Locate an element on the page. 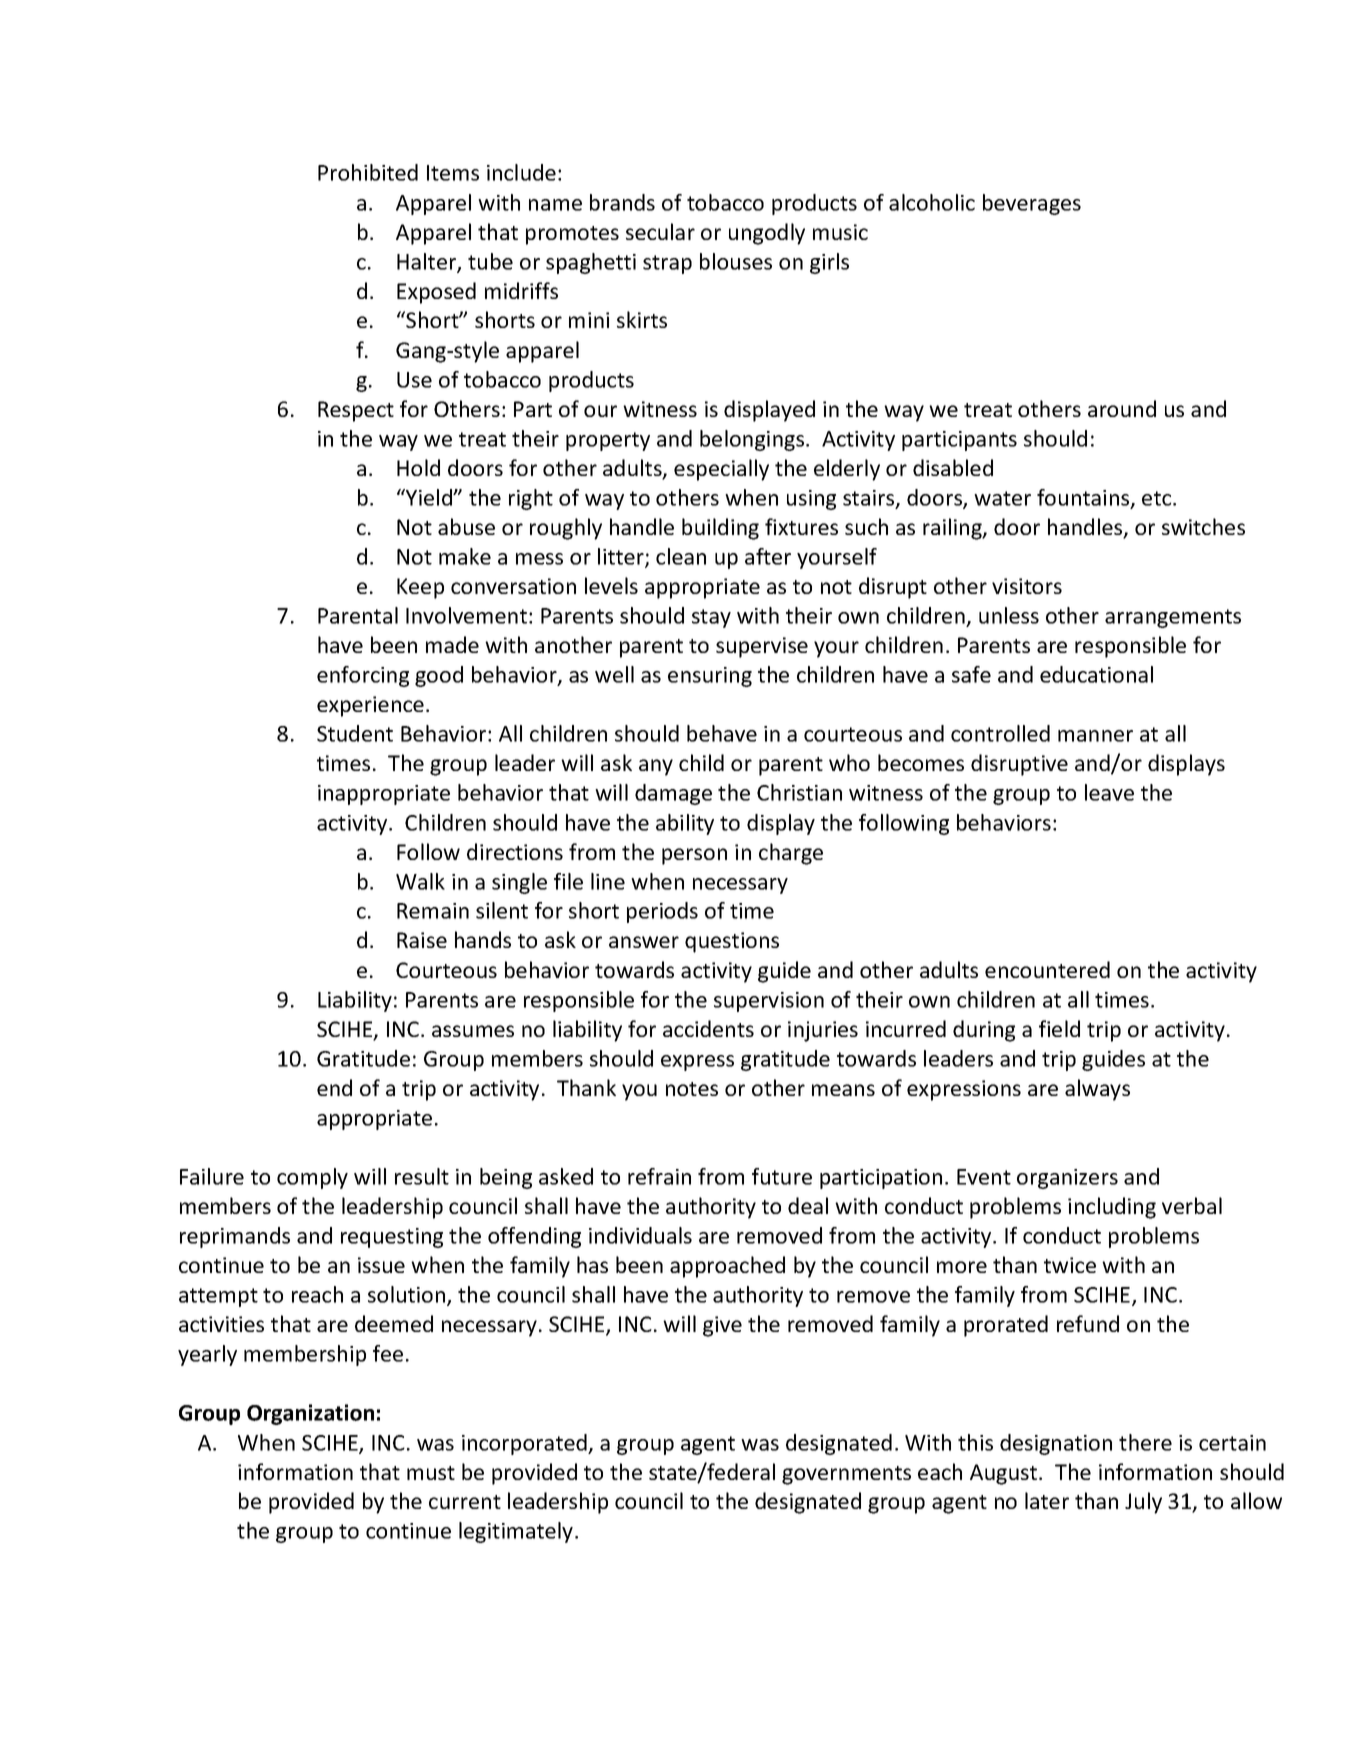  ungodly is located at coordinates (767, 234).
